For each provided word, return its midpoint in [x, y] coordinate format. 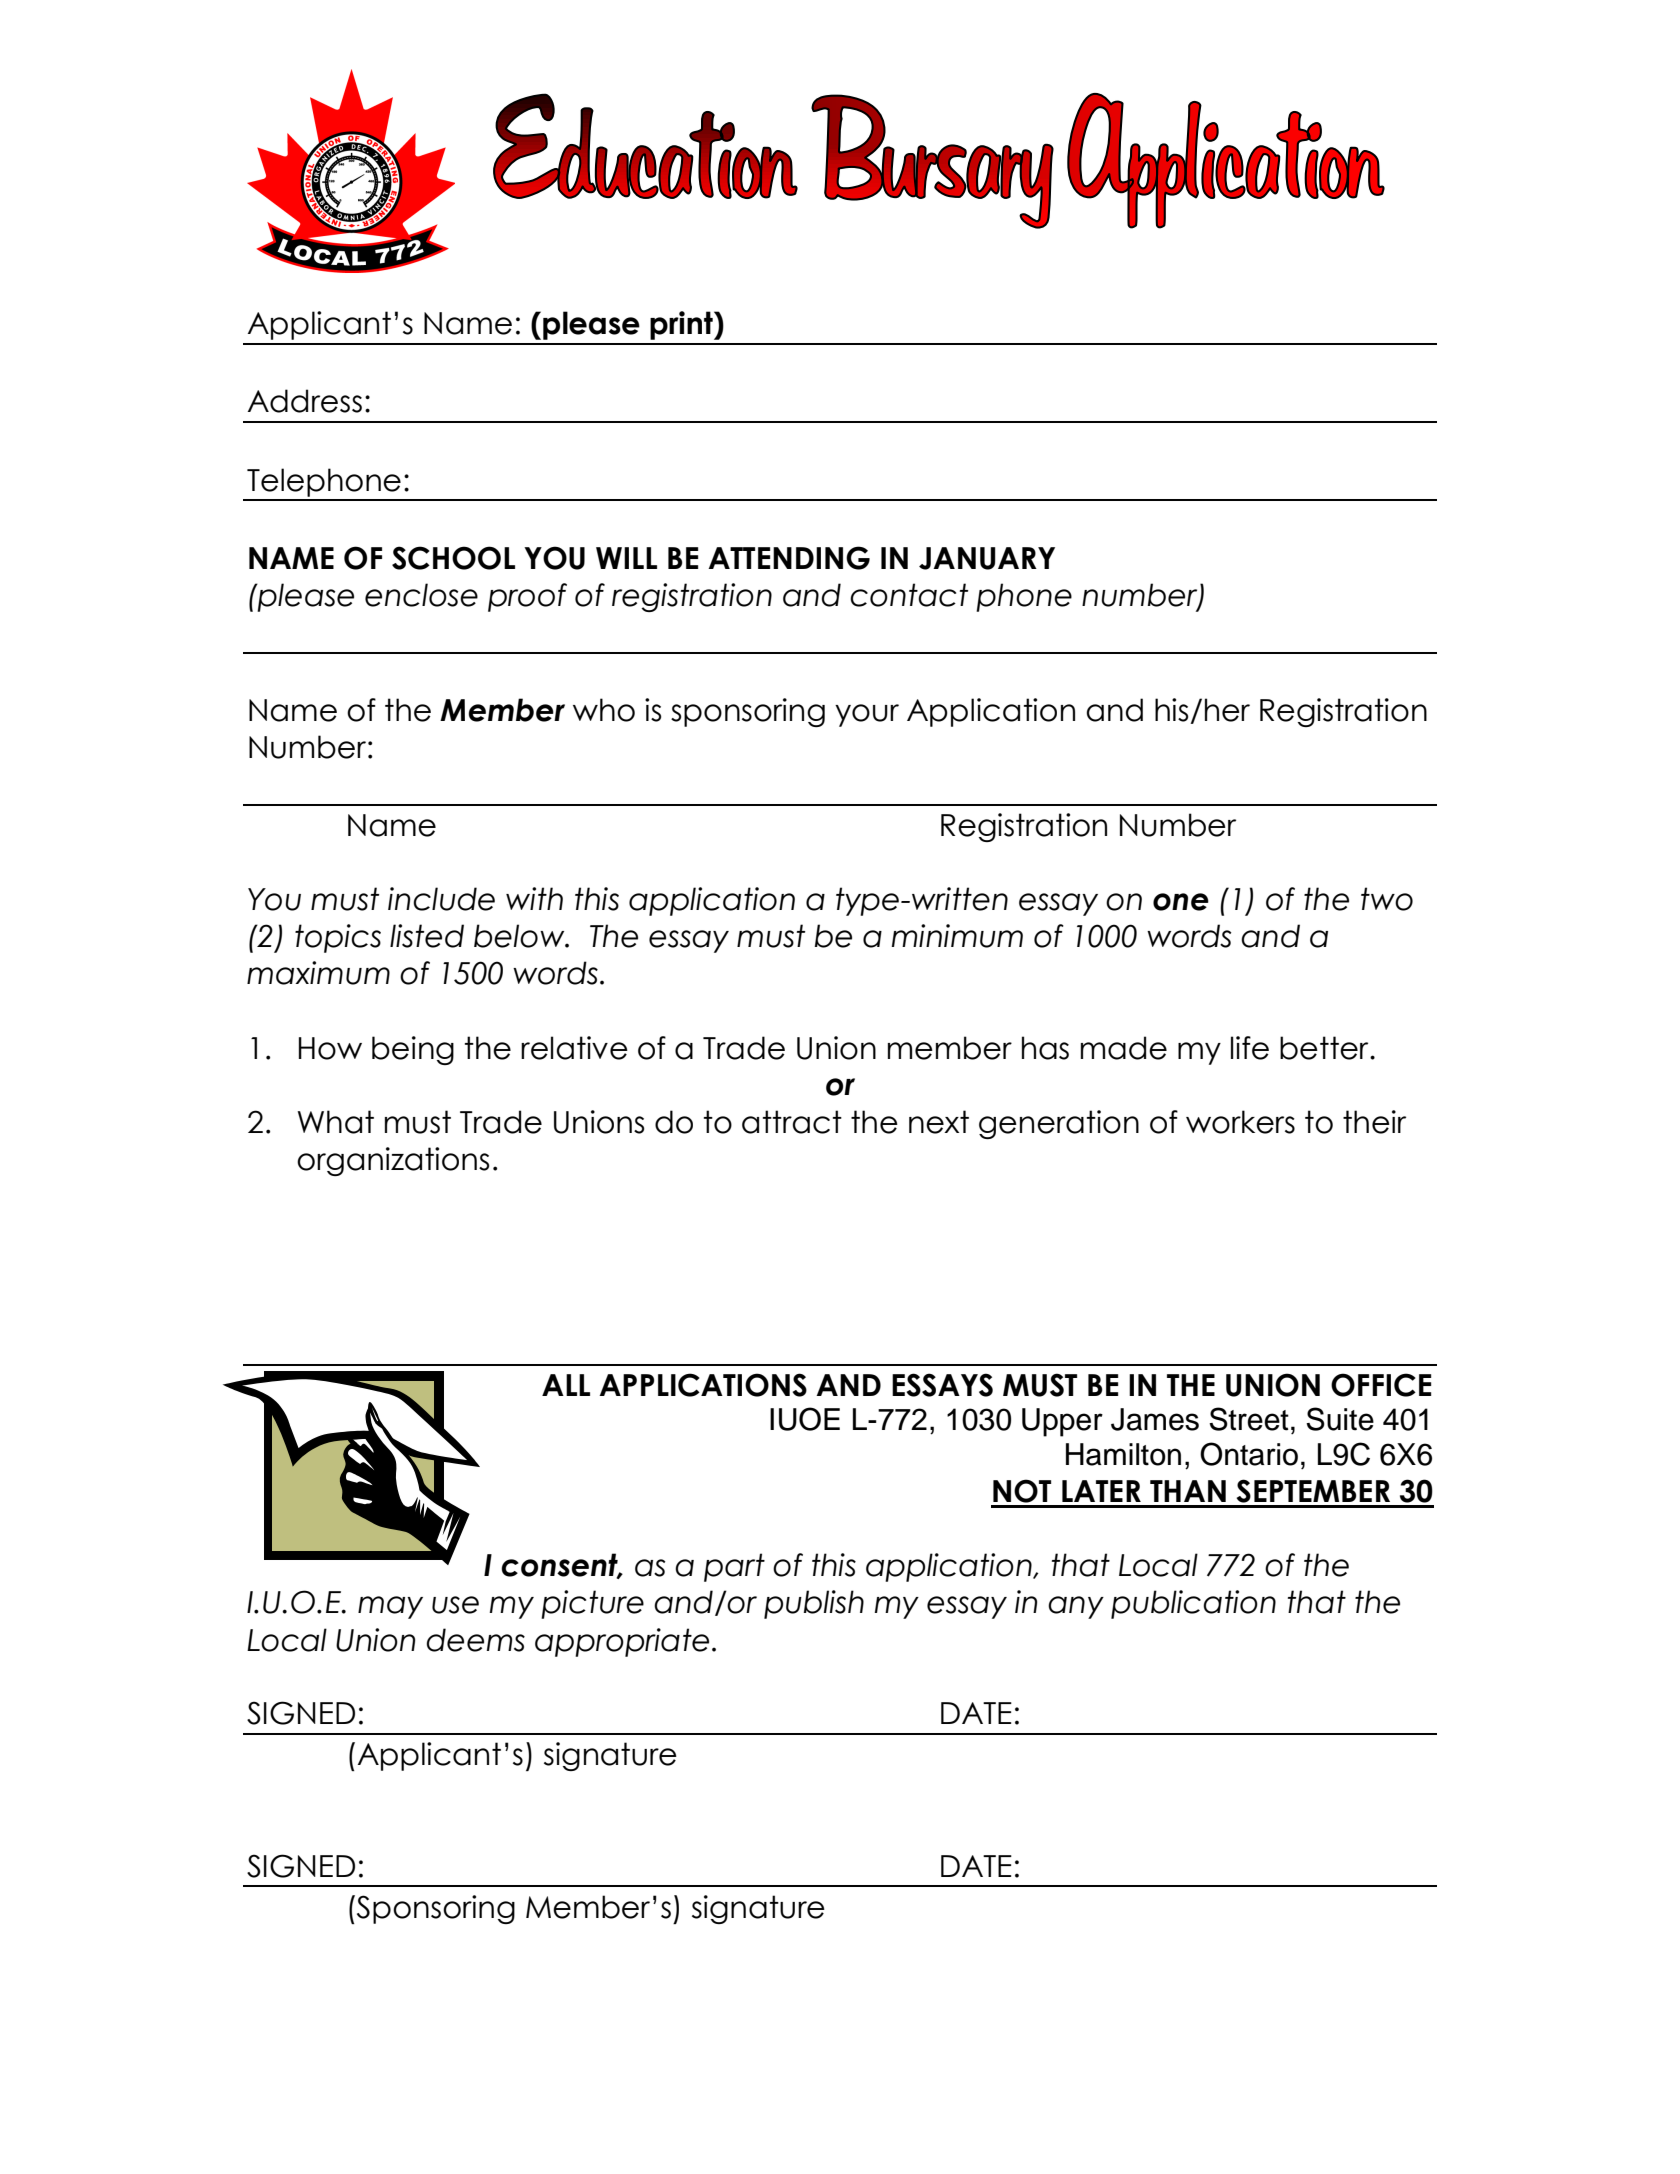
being [413, 1050]
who [604, 710]
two [1387, 899]
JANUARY [987, 558]
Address [305, 401]
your [867, 715]
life [1250, 1048]
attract [792, 1122]
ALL [566, 1385]
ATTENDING [789, 558]
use [455, 1605]
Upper [1062, 1422]
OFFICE [1381, 1385]
